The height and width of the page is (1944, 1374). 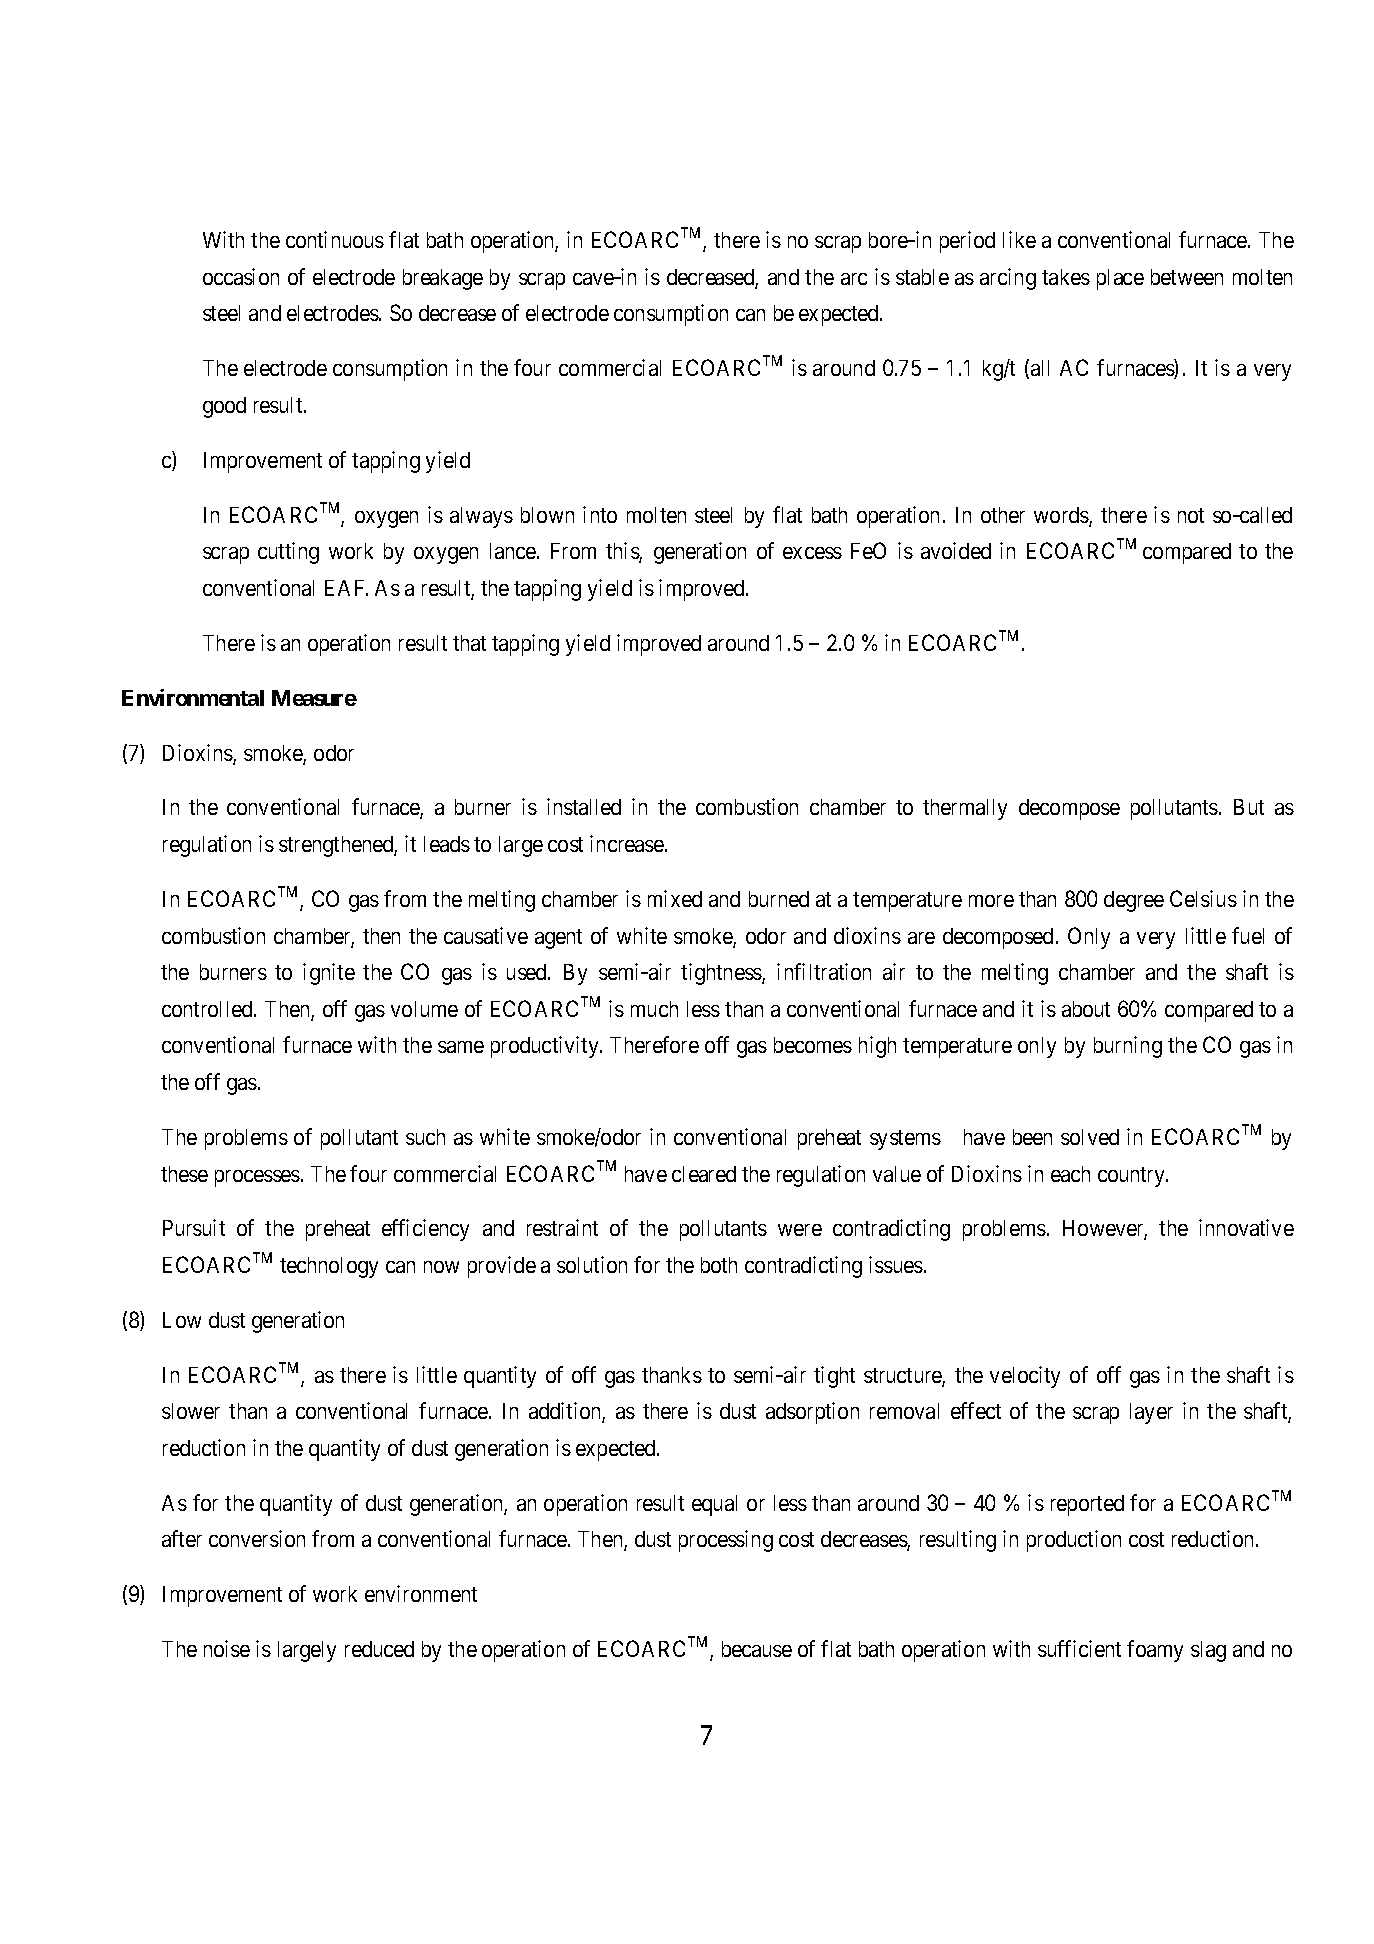 I want to click on stable, so click(x=922, y=277).
